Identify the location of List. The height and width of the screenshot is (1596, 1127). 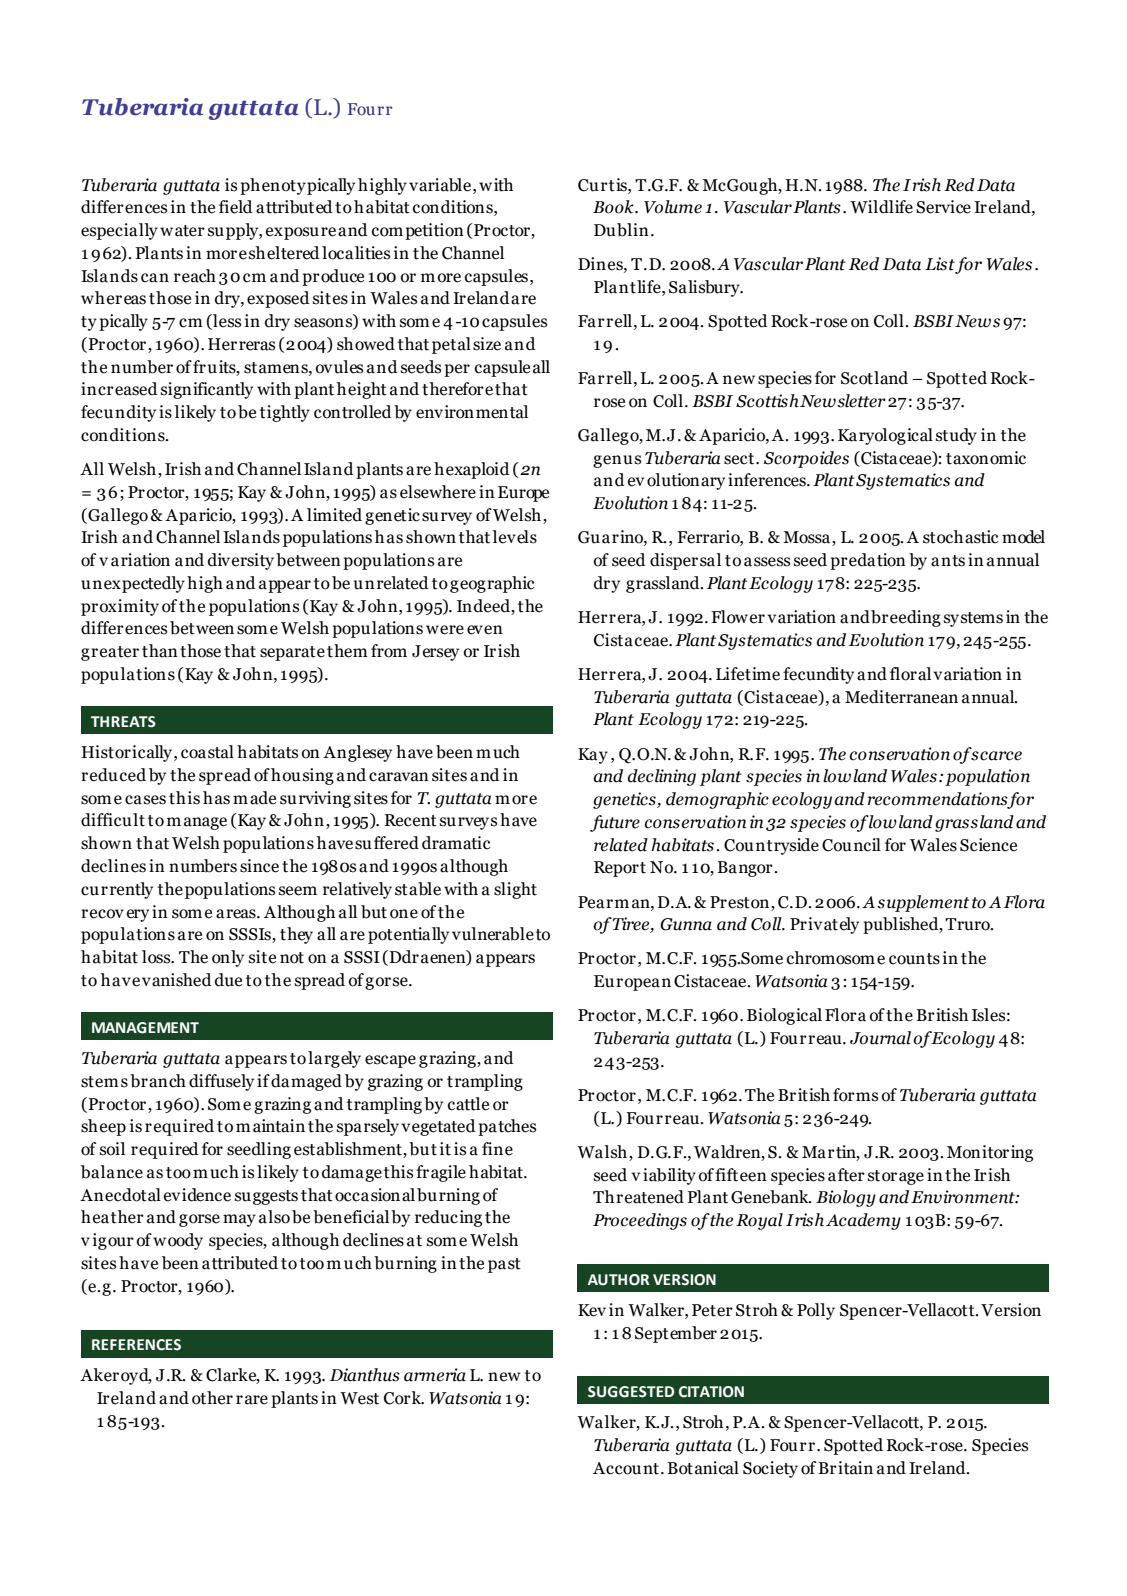
(940, 265).
